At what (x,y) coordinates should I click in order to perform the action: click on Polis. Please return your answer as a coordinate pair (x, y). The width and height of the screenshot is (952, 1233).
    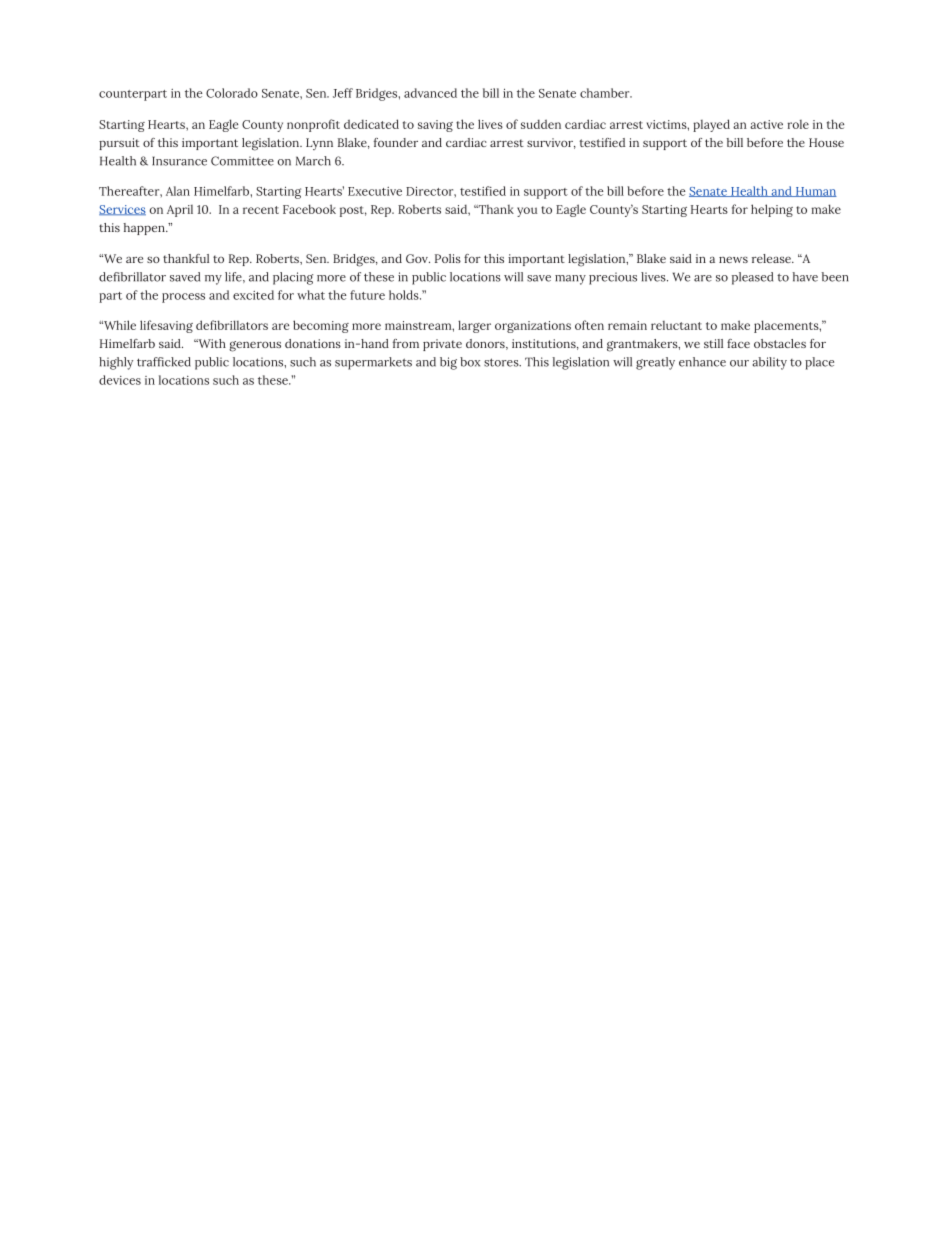
    Looking at the image, I should click on (448, 258).
